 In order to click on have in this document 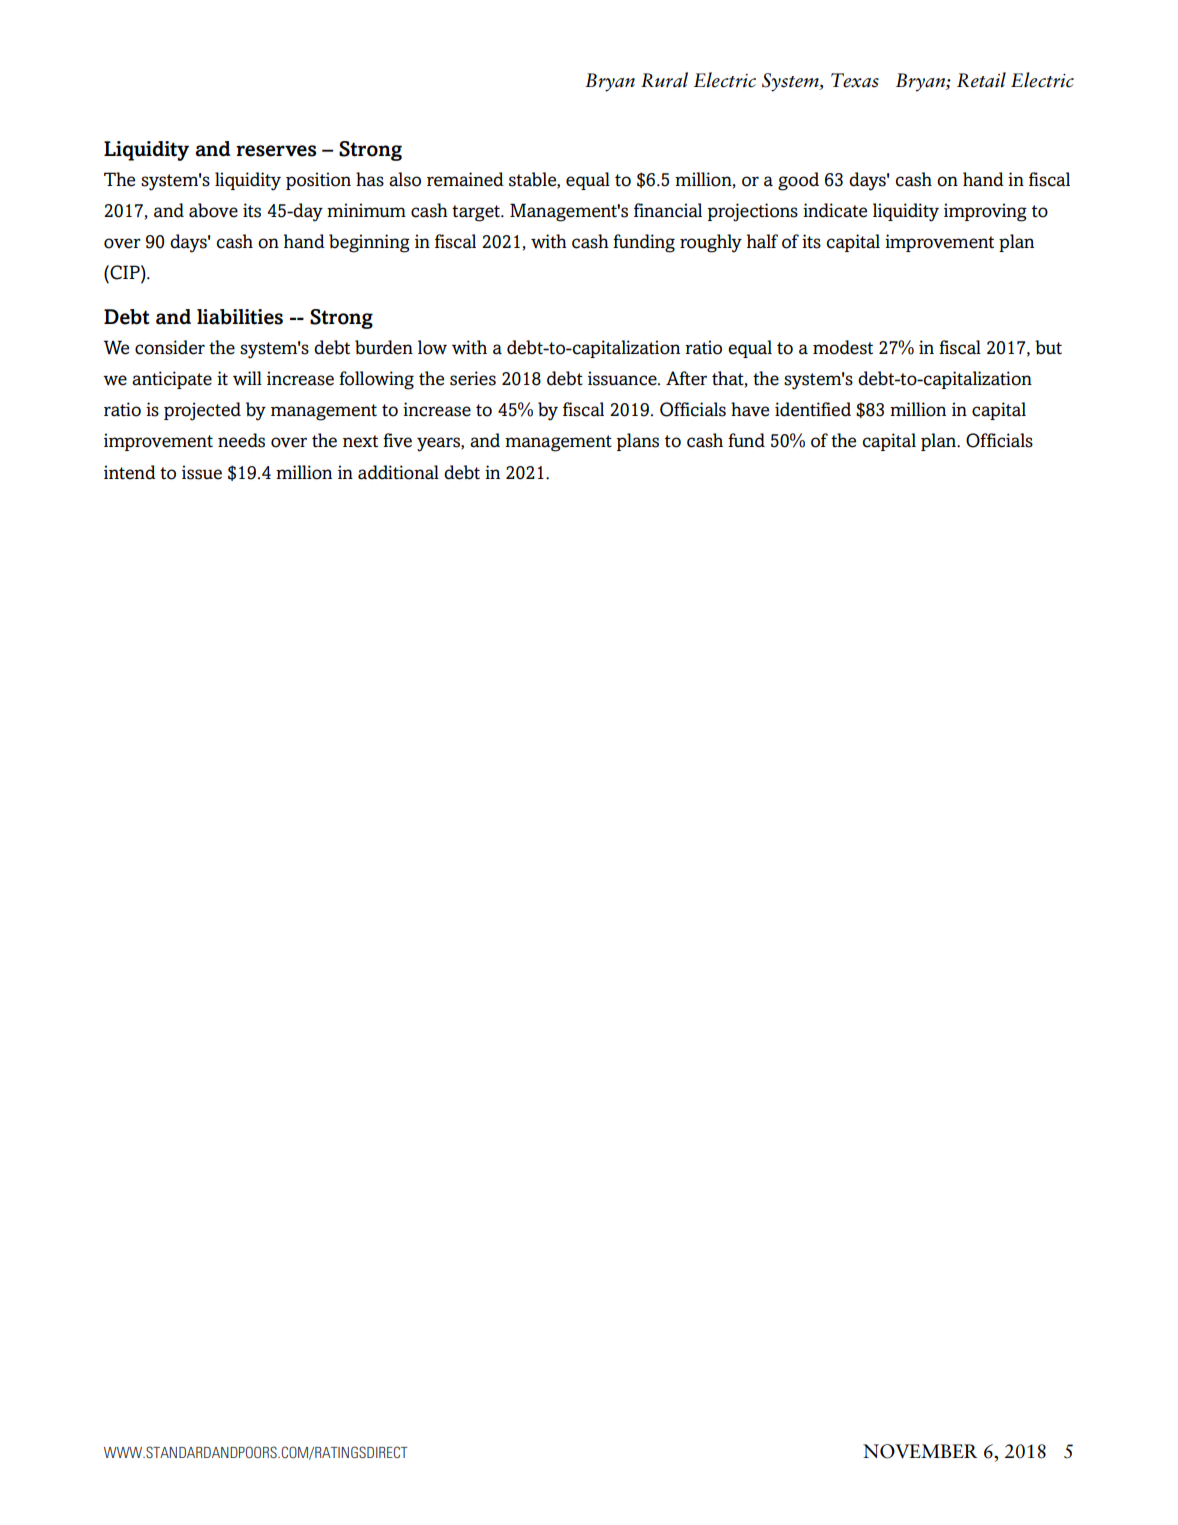, I will do `click(750, 409)`.
